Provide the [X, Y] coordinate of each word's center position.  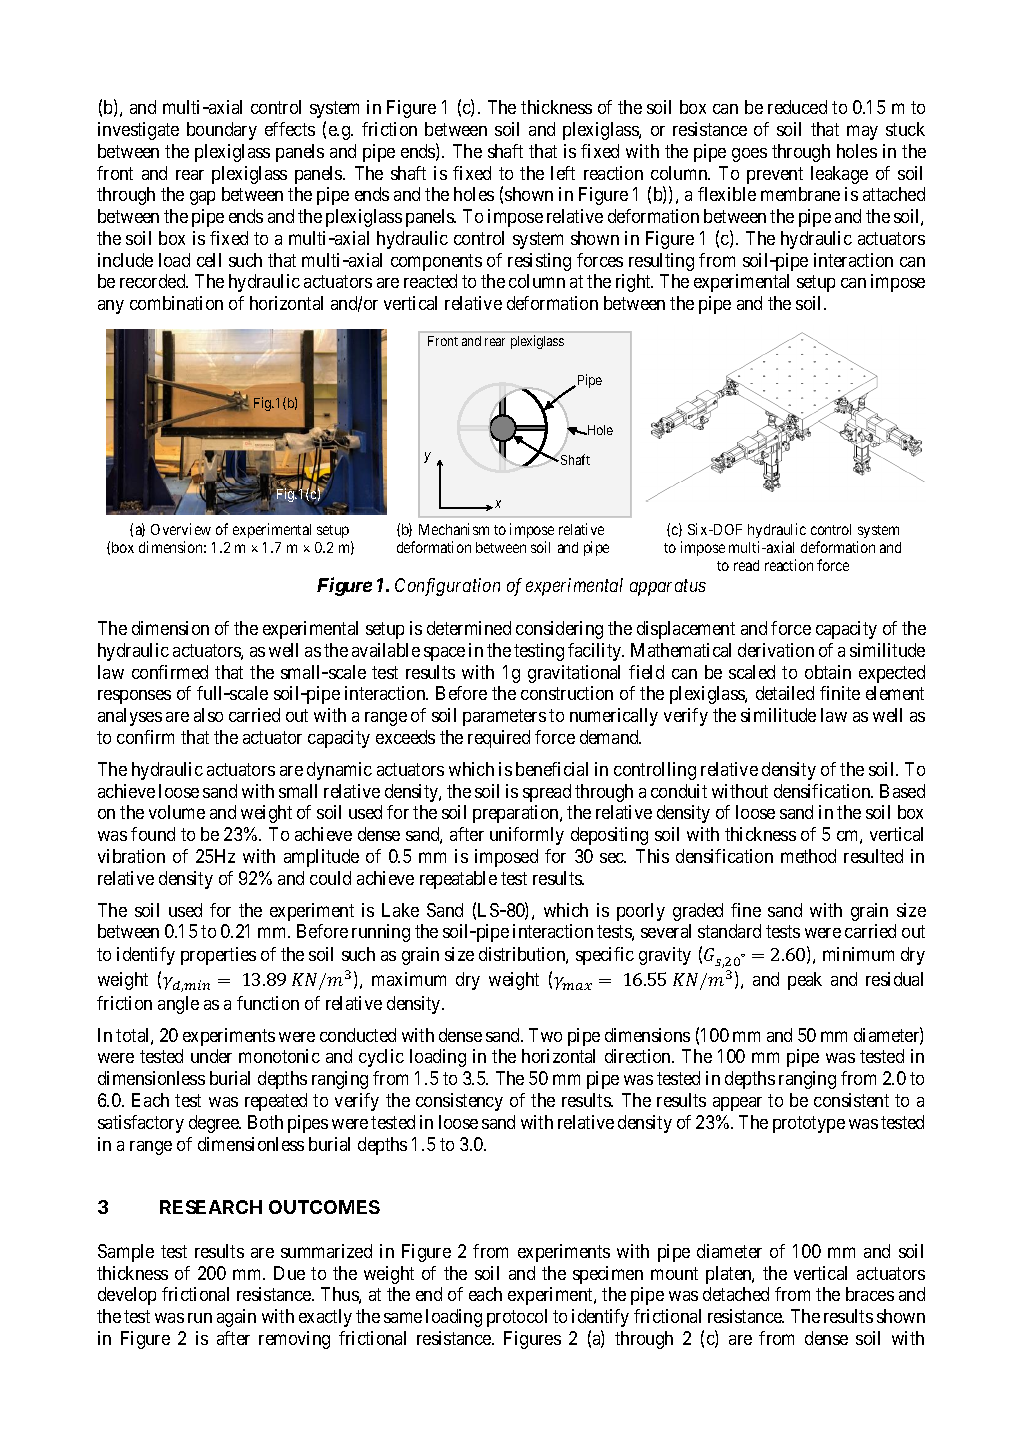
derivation [776, 650]
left [563, 173]
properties [218, 956]
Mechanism [454, 529]
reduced [797, 107]
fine [746, 910]
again [236, 1318]
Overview [181, 529]
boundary [222, 131]
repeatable [458, 880]
